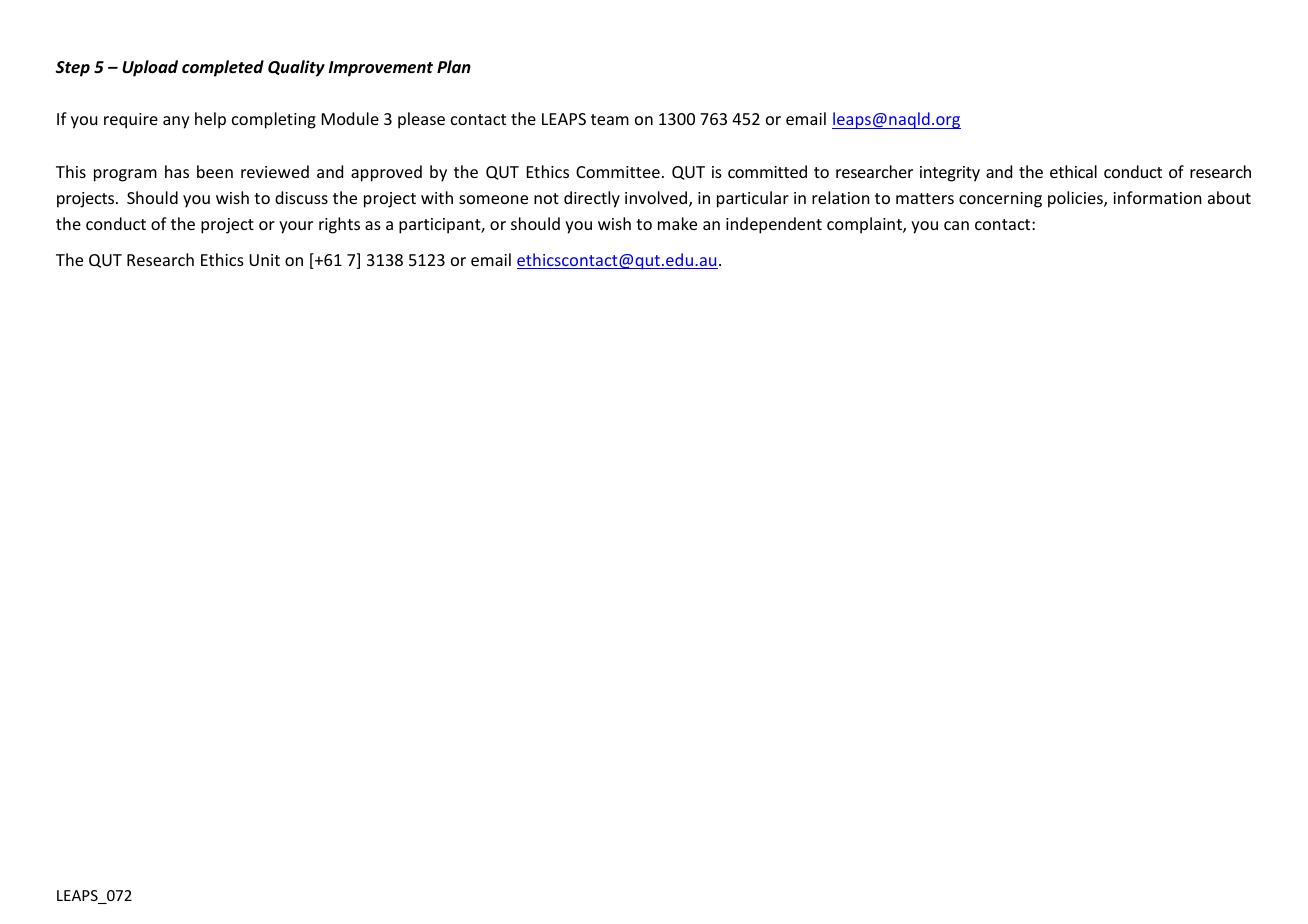 This image has height=924, width=1308. I want to click on Unit, so click(264, 260).
